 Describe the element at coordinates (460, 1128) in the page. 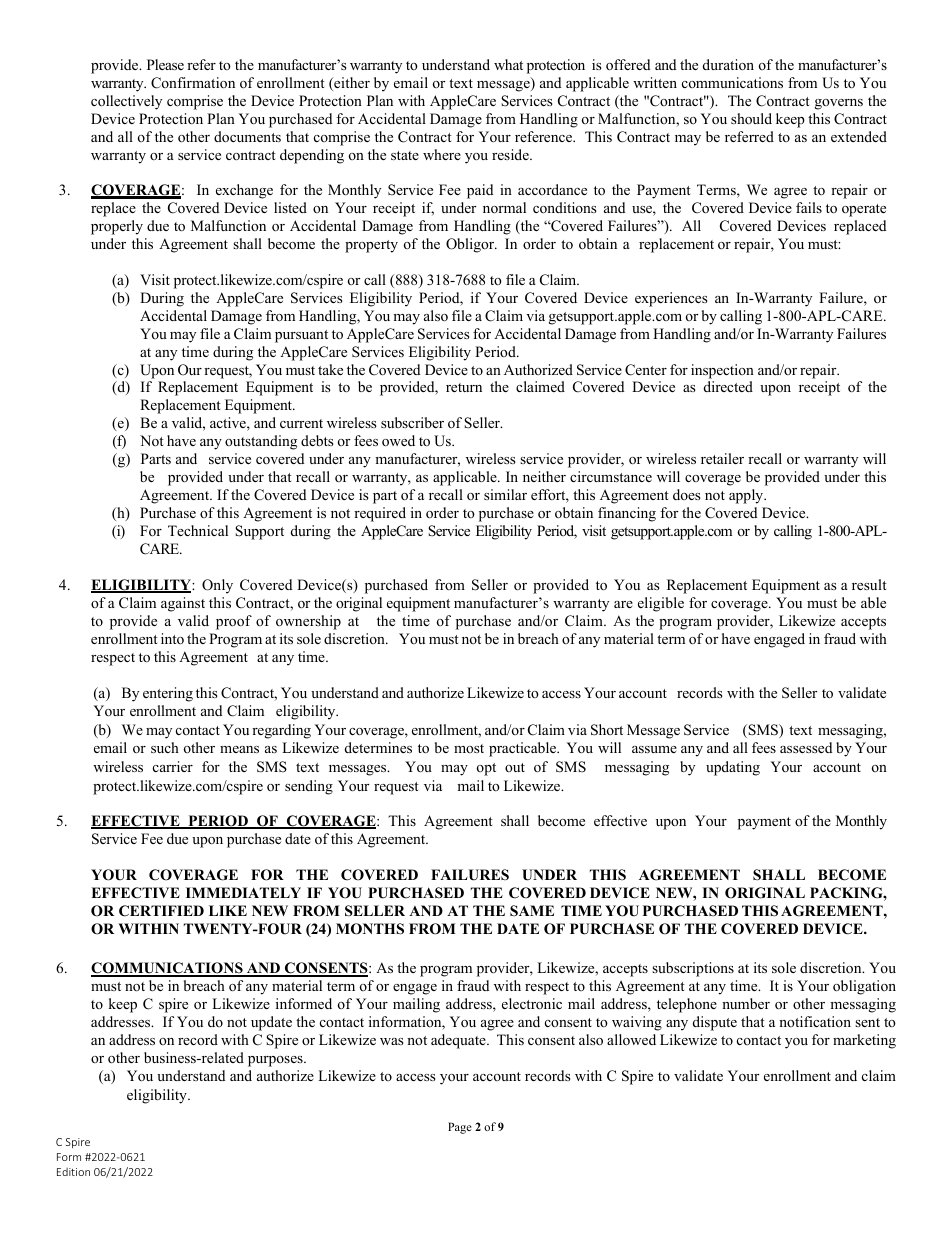

I see `Page` at that location.
